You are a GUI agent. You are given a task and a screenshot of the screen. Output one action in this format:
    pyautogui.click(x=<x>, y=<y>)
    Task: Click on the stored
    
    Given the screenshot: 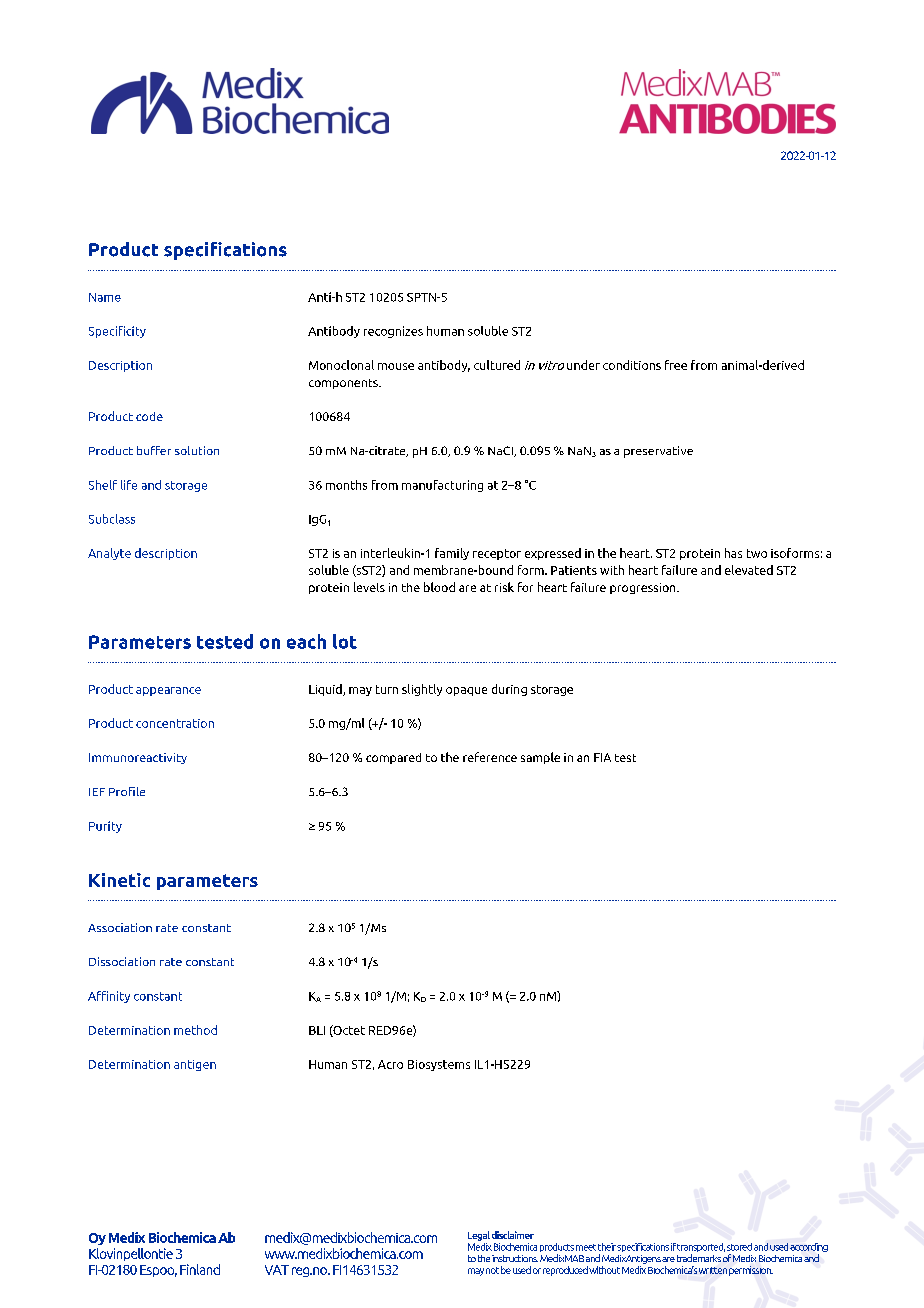 What is the action you would take?
    pyautogui.click(x=739, y=1247)
